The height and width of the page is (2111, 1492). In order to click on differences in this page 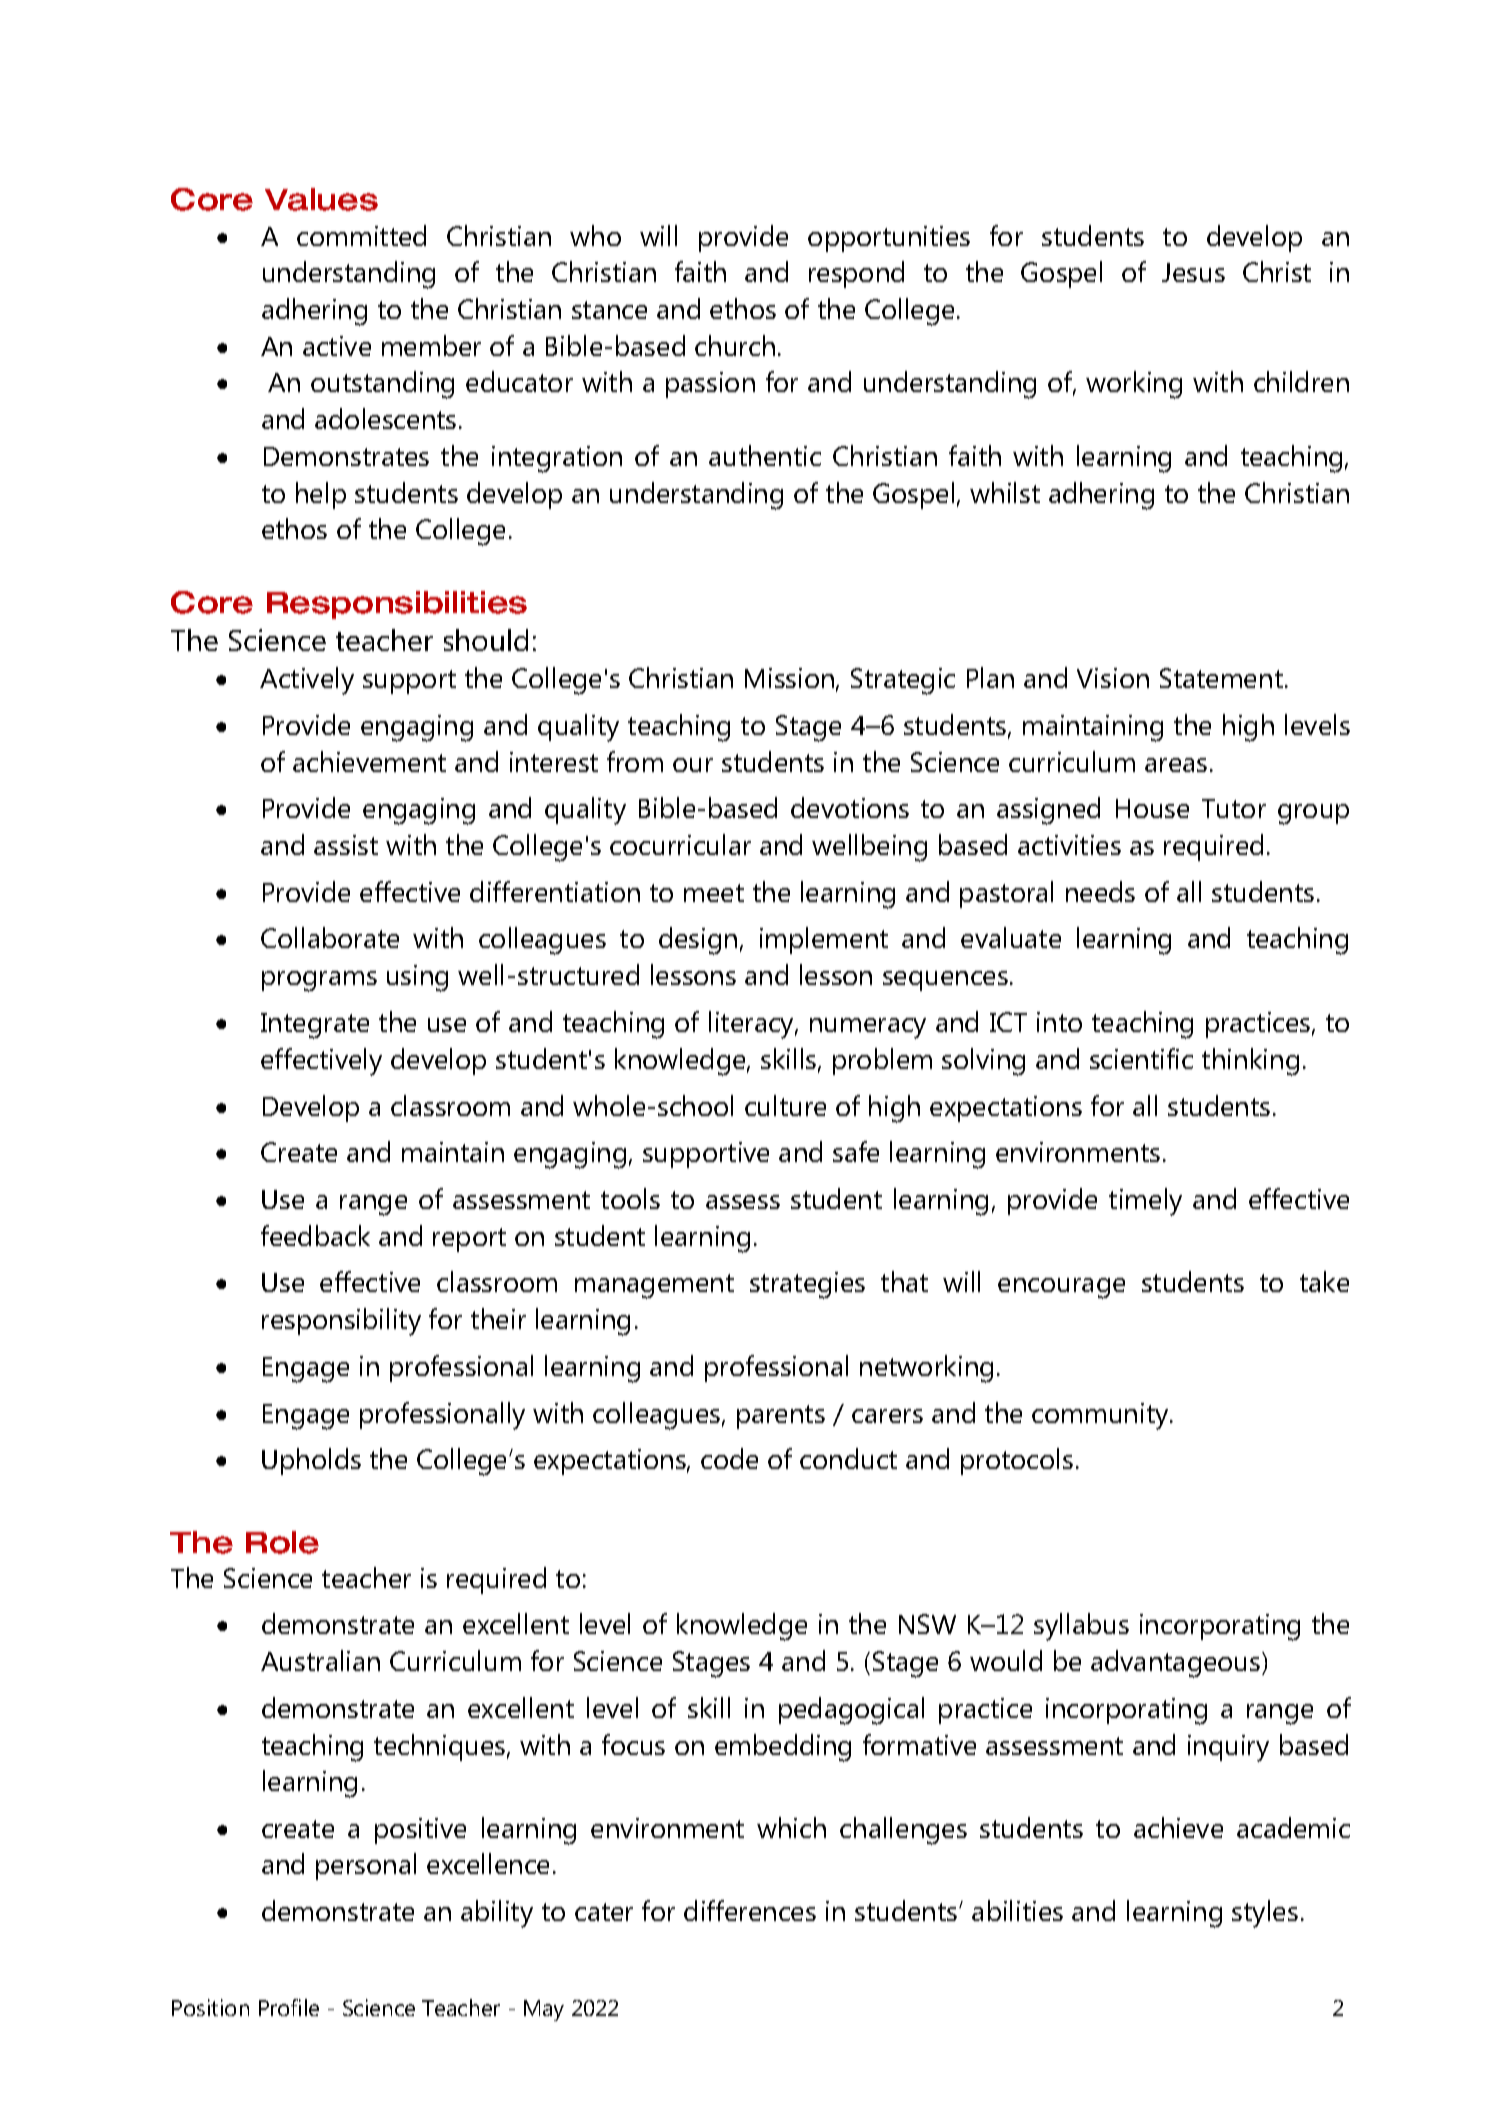, I will do `click(750, 1910)`.
